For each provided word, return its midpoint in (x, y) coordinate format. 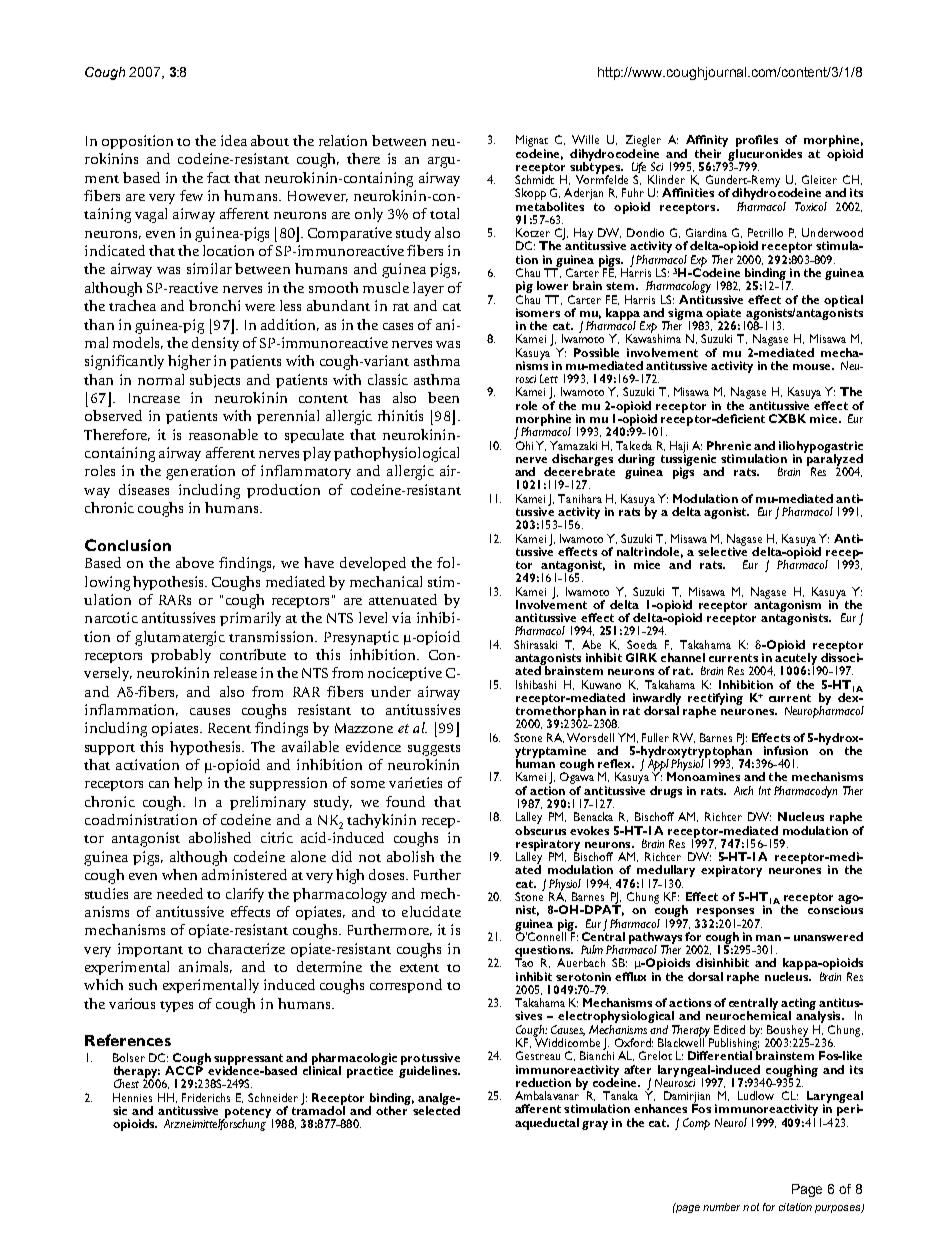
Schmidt (534, 178)
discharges (581, 461)
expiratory (731, 871)
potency (248, 1113)
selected (436, 1109)
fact (218, 177)
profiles (757, 142)
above (195, 562)
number (721, 1207)
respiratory (548, 846)
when (179, 874)
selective (722, 550)
